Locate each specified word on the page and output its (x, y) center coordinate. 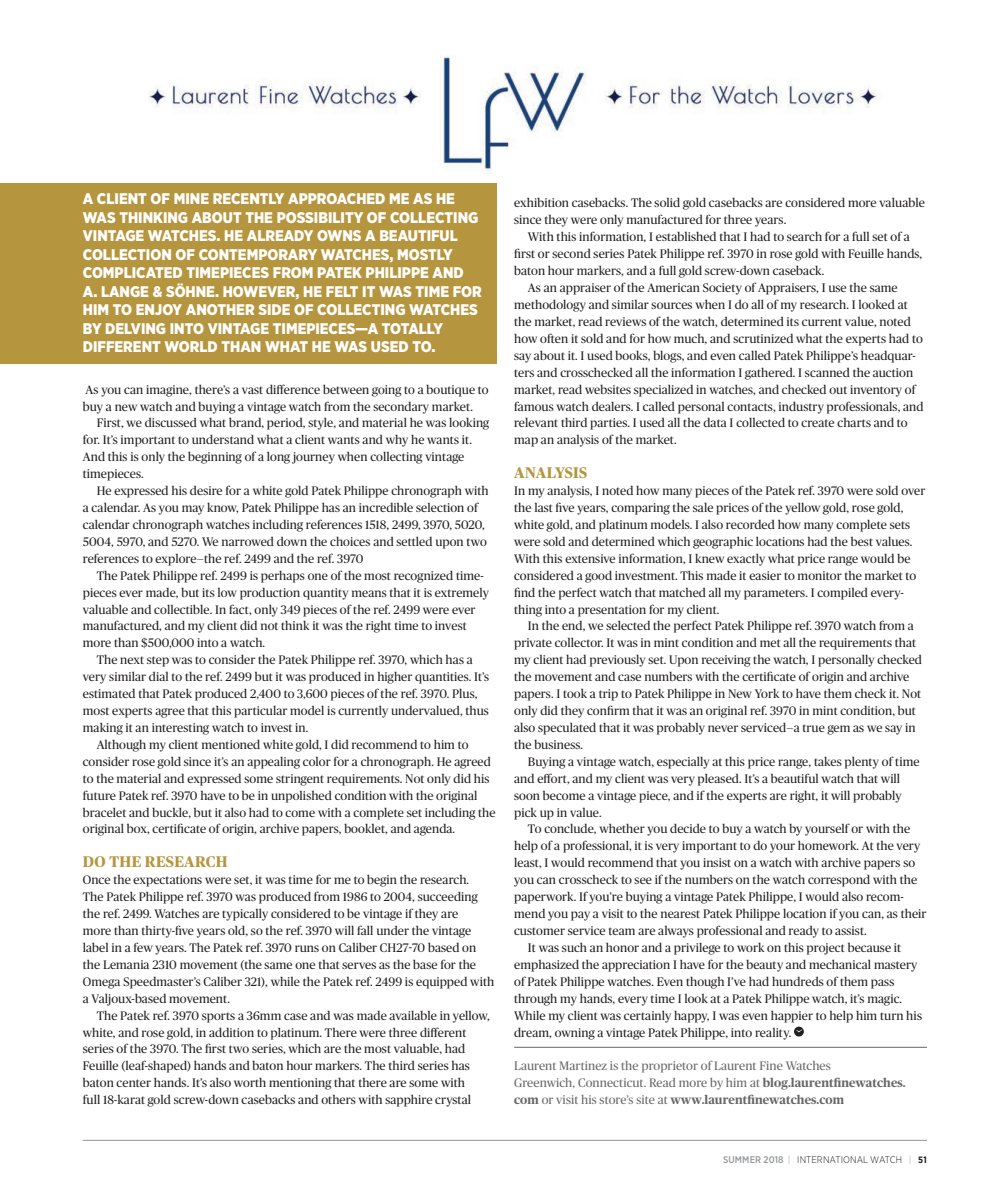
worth (250, 1082)
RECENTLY (248, 198)
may (193, 510)
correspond (839, 880)
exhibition (541, 202)
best (862, 541)
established (686, 236)
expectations (167, 881)
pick (525, 814)
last (544, 507)
